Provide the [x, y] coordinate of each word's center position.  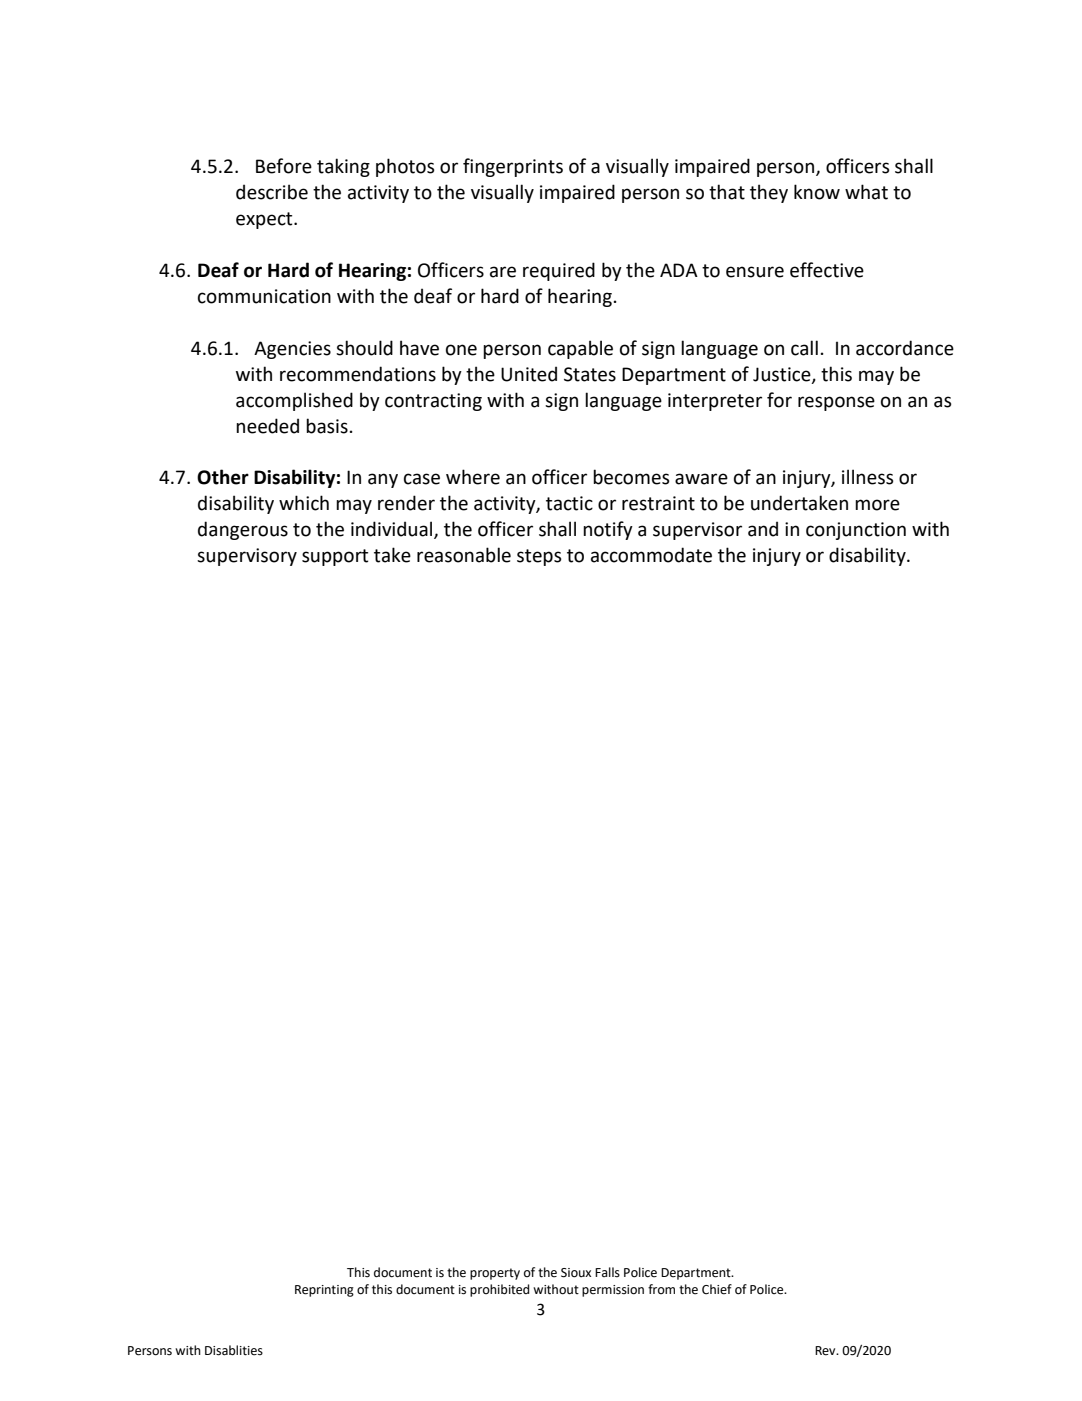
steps [539, 557]
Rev [826, 1351]
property [495, 1274]
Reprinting [324, 1291]
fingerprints [513, 167]
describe [272, 192]
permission [613, 1291]
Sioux [576, 1273]
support [335, 557]
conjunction [856, 531]
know [817, 192]
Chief [717, 1289]
